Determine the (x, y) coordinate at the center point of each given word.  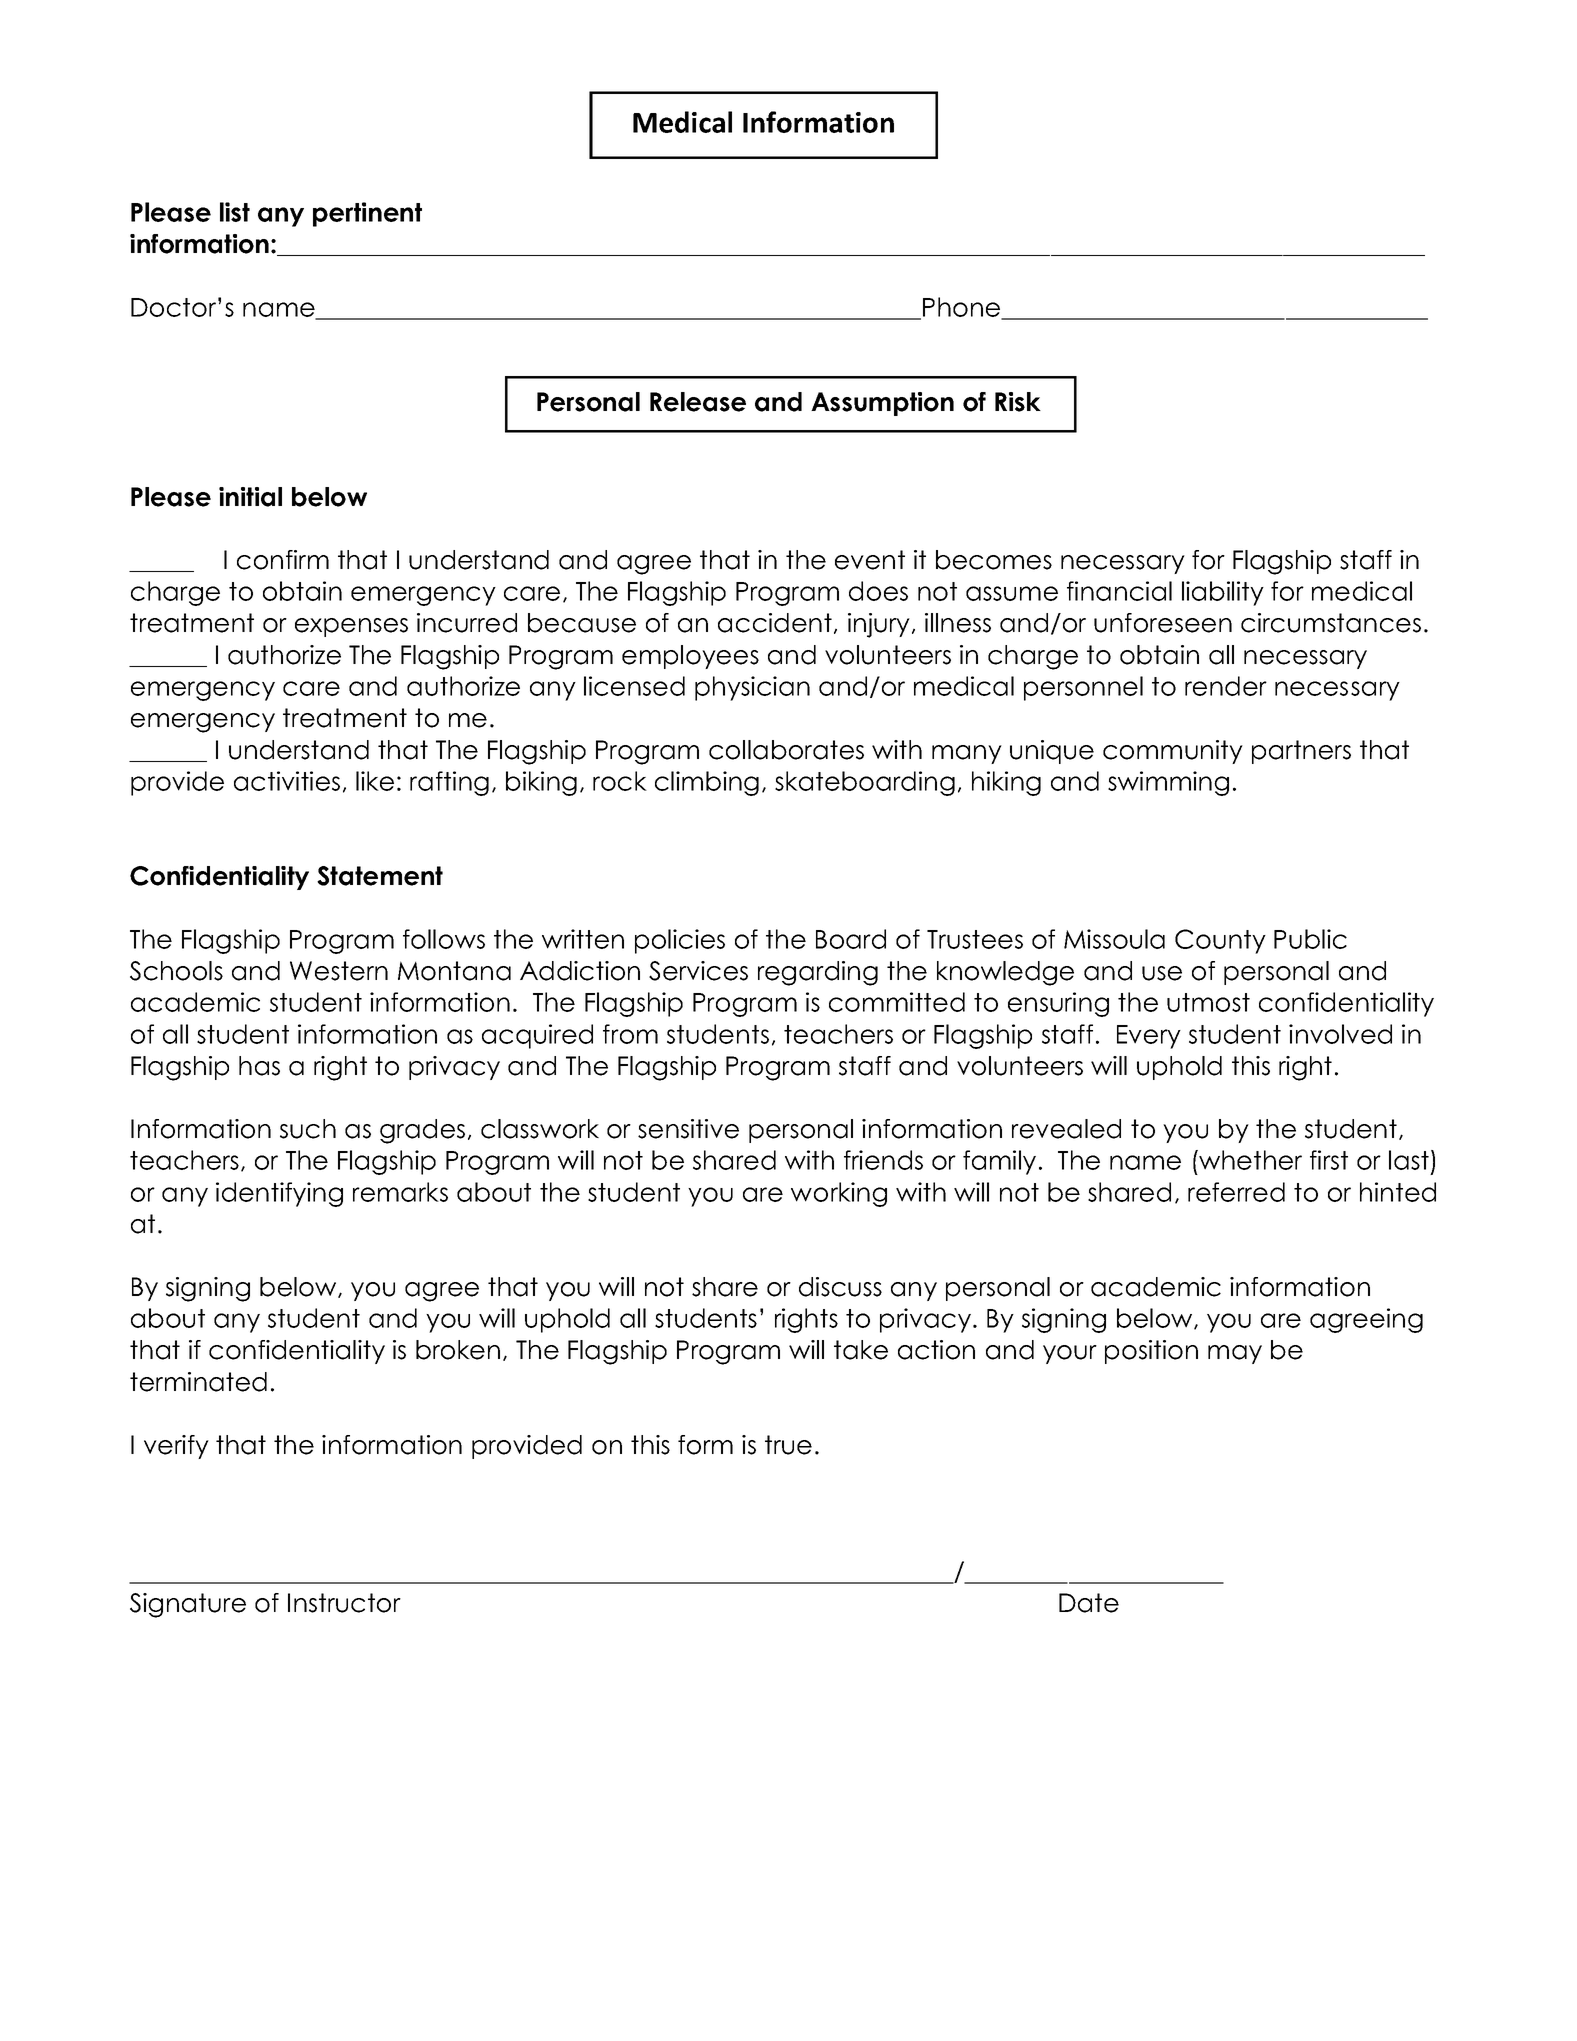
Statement (380, 876)
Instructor (344, 1603)
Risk (1018, 402)
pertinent (367, 214)
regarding (818, 973)
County (1220, 941)
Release (698, 402)
